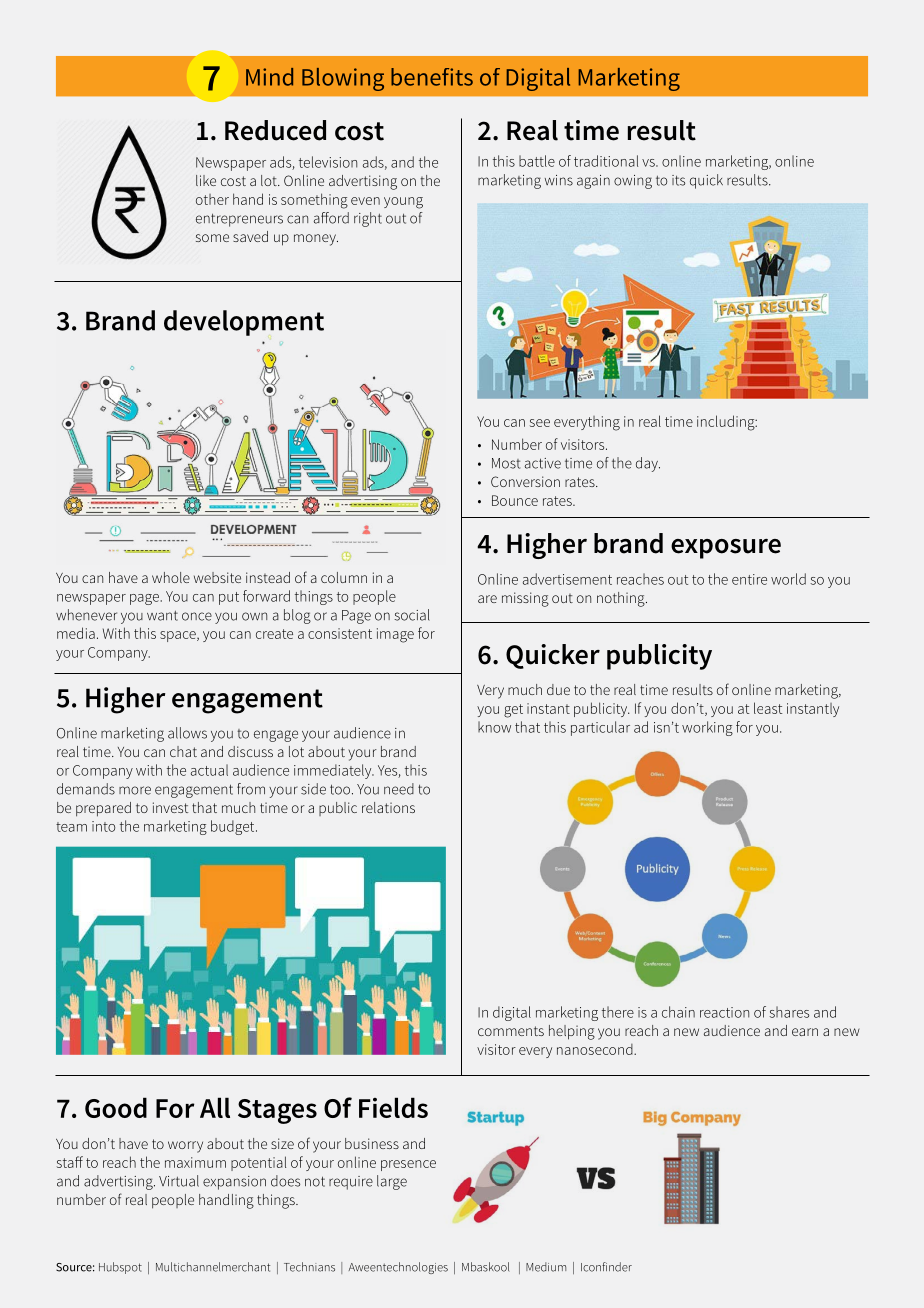 The height and width of the image is (1308, 924). What do you see at coordinates (171, 577) in the image?
I see `whole` at bounding box center [171, 577].
